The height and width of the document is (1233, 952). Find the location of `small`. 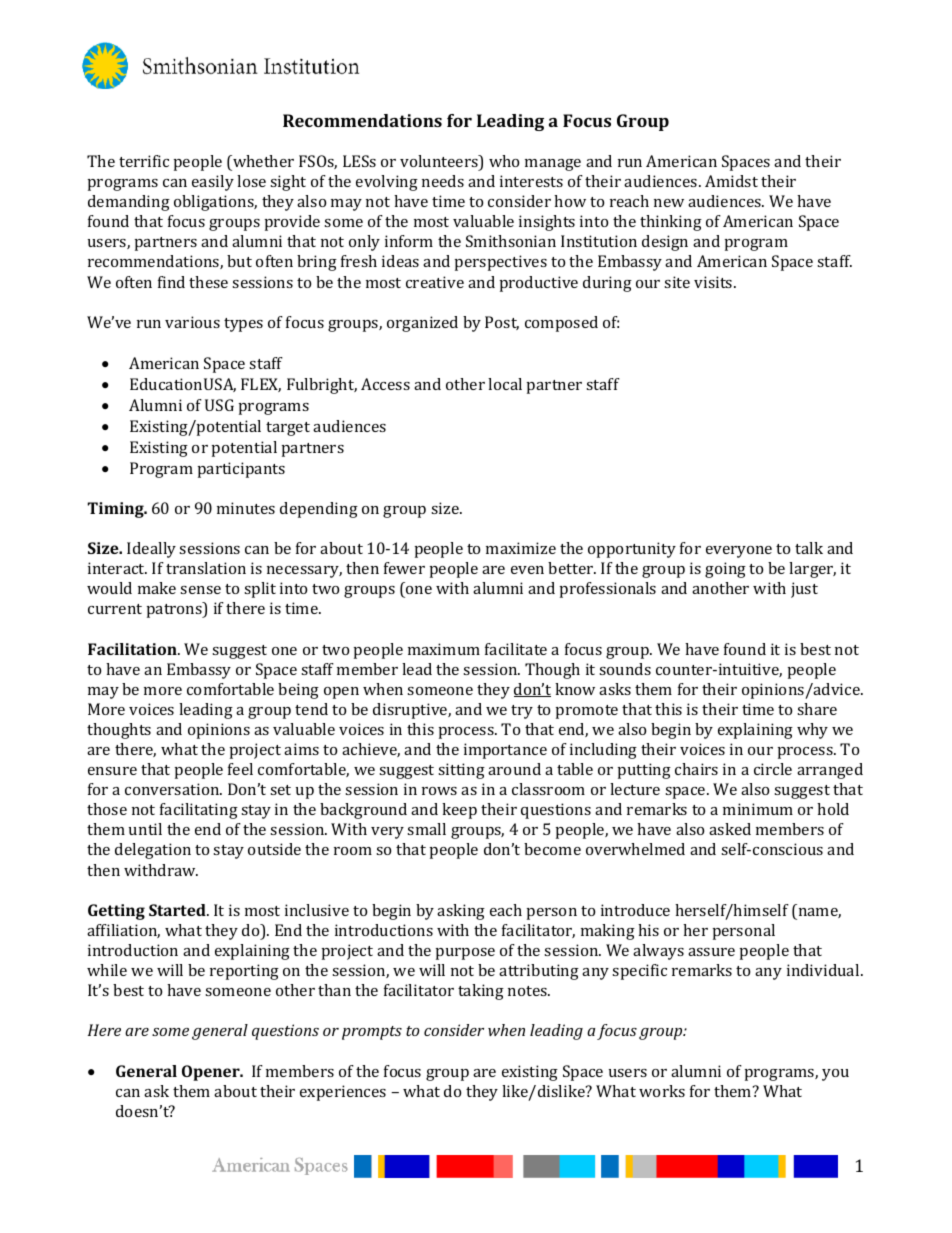

small is located at coordinates (426, 829).
